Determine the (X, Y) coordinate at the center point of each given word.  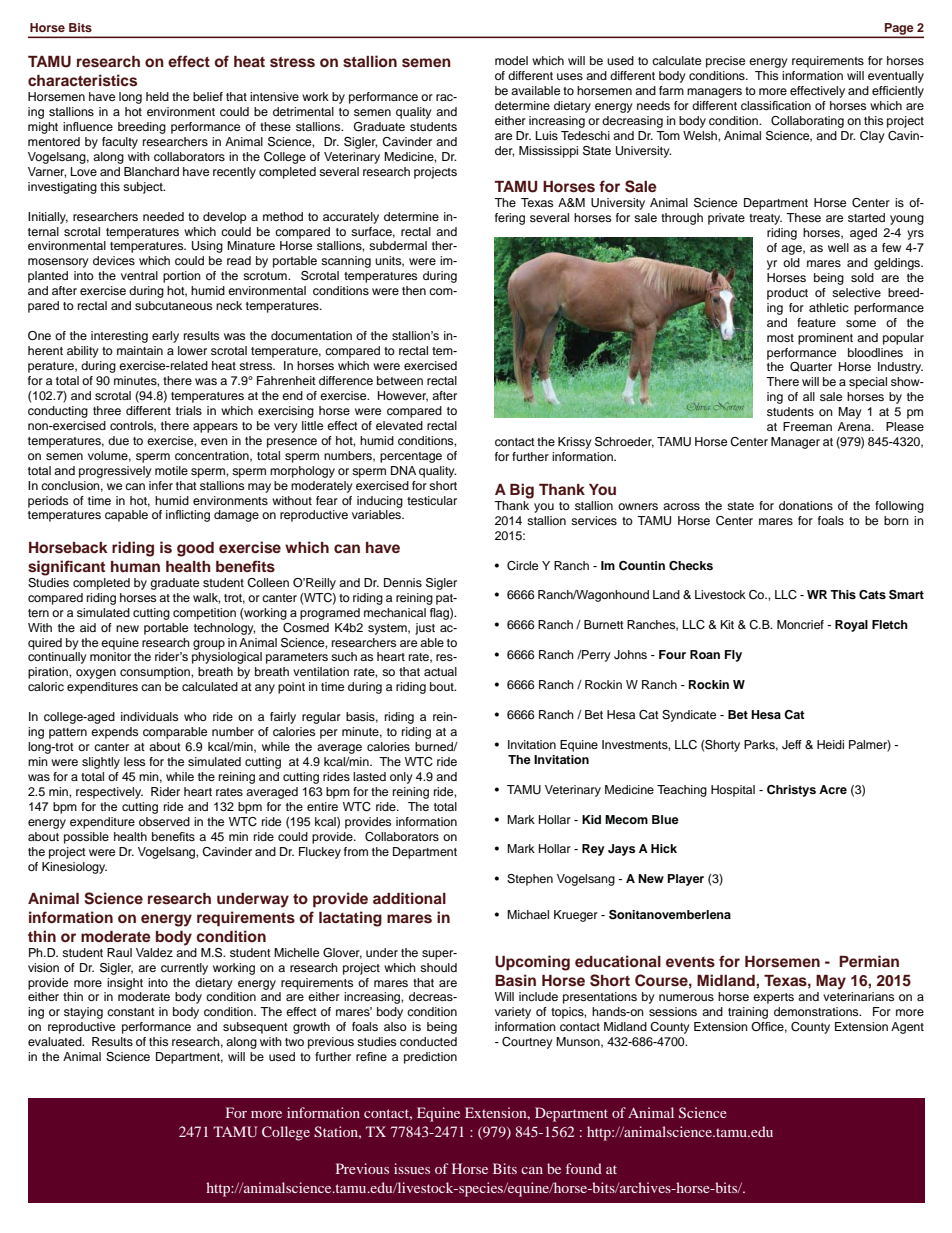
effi (880, 90)
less (134, 761)
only (401, 778)
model (511, 60)
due (118, 440)
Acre (833, 789)
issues (412, 1168)
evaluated (56, 1041)
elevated (399, 425)
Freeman (807, 426)
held (157, 96)
